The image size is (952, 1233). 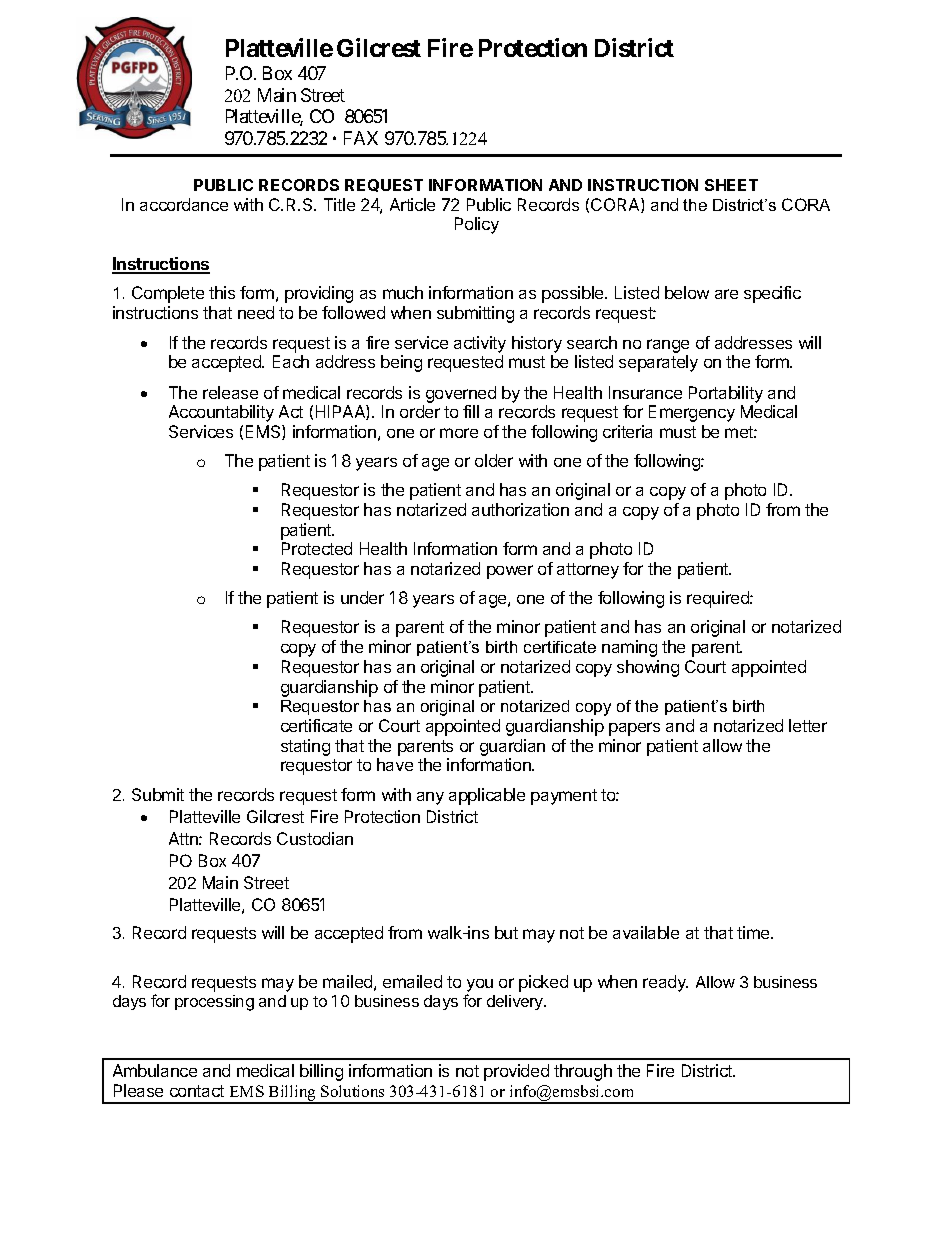 What do you see at coordinates (412, 204) in the page?
I see `Article` at bounding box center [412, 204].
